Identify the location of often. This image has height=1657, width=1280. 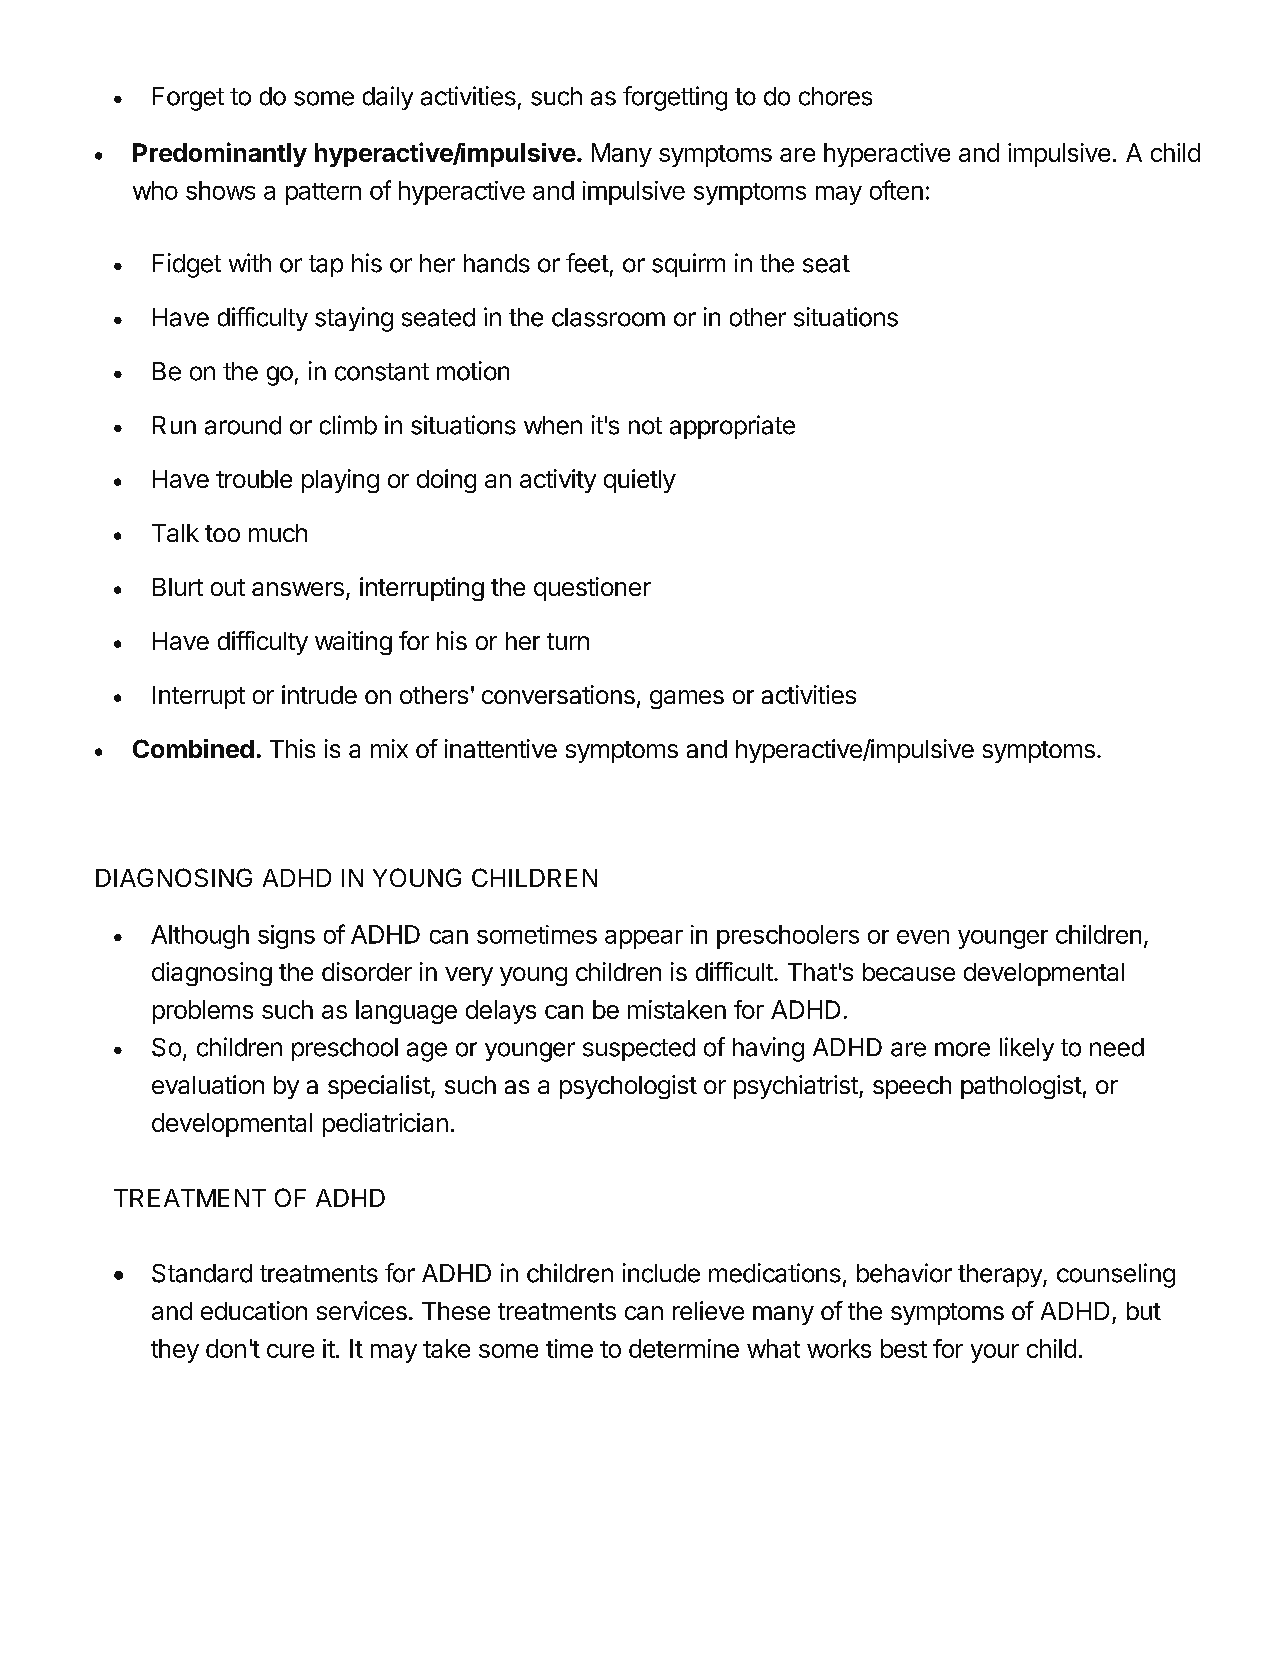
(896, 190).
